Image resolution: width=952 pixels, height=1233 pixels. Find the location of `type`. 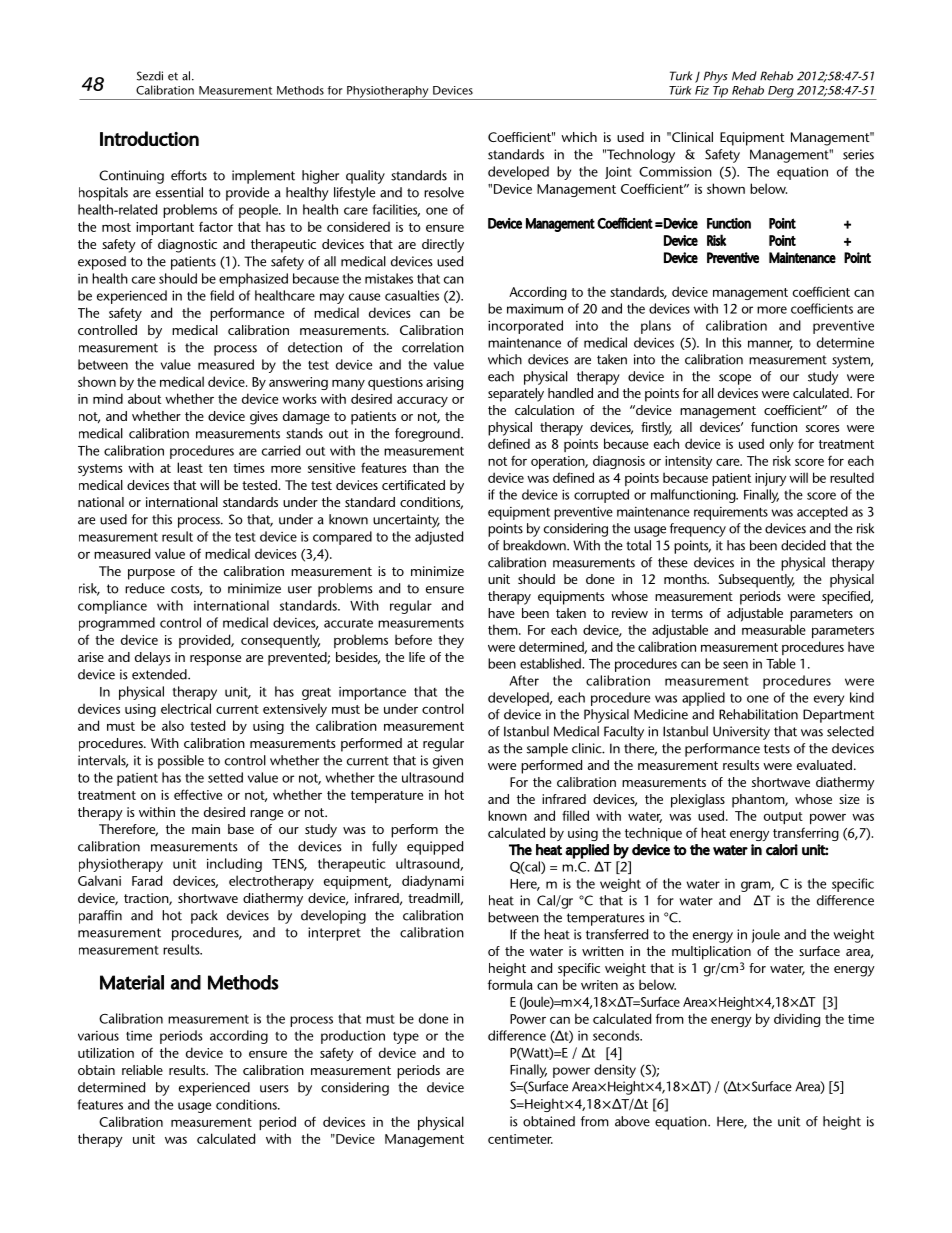

type is located at coordinates (406, 1038).
